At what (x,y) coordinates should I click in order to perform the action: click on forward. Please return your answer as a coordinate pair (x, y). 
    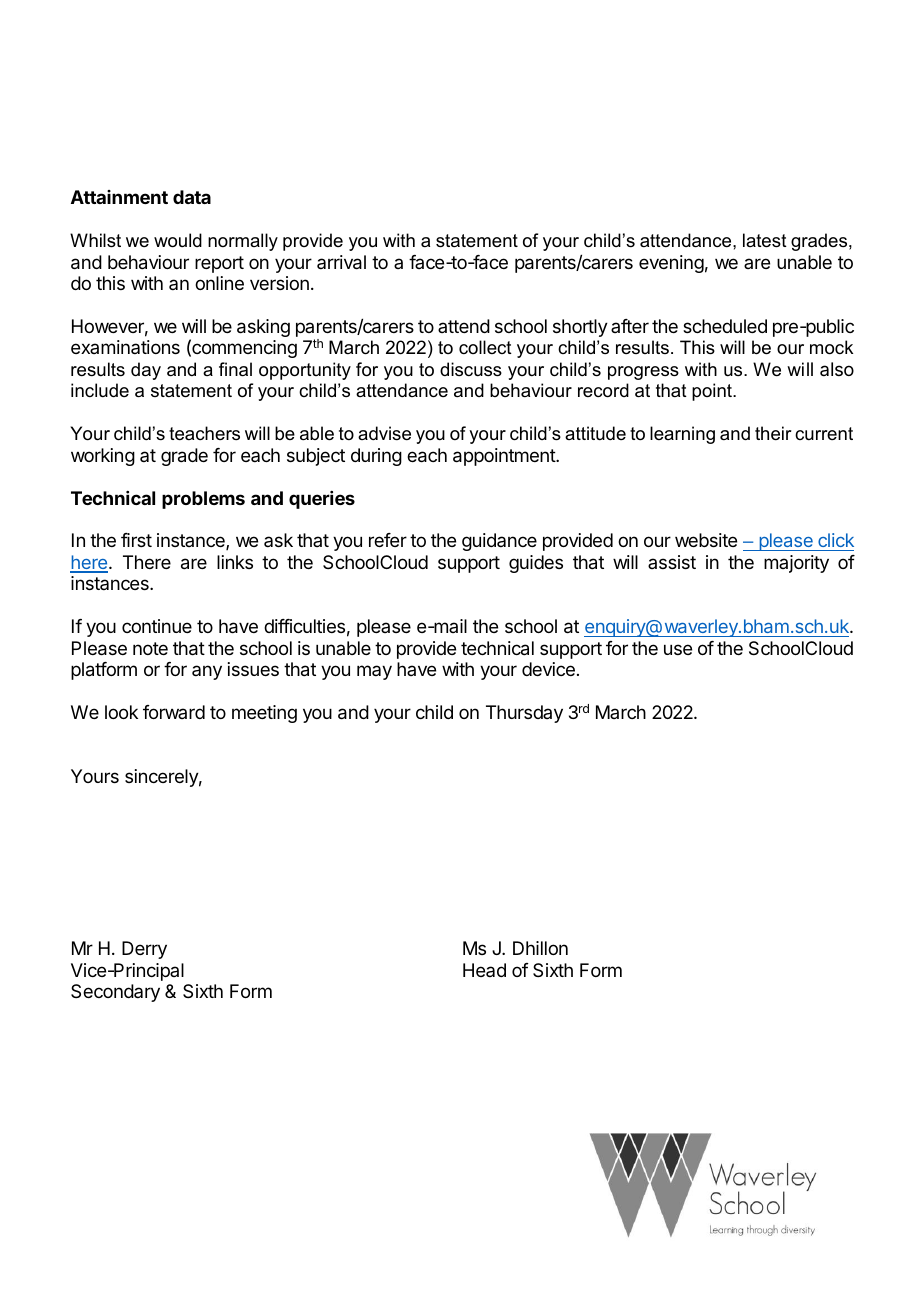
    Looking at the image, I should click on (174, 712).
